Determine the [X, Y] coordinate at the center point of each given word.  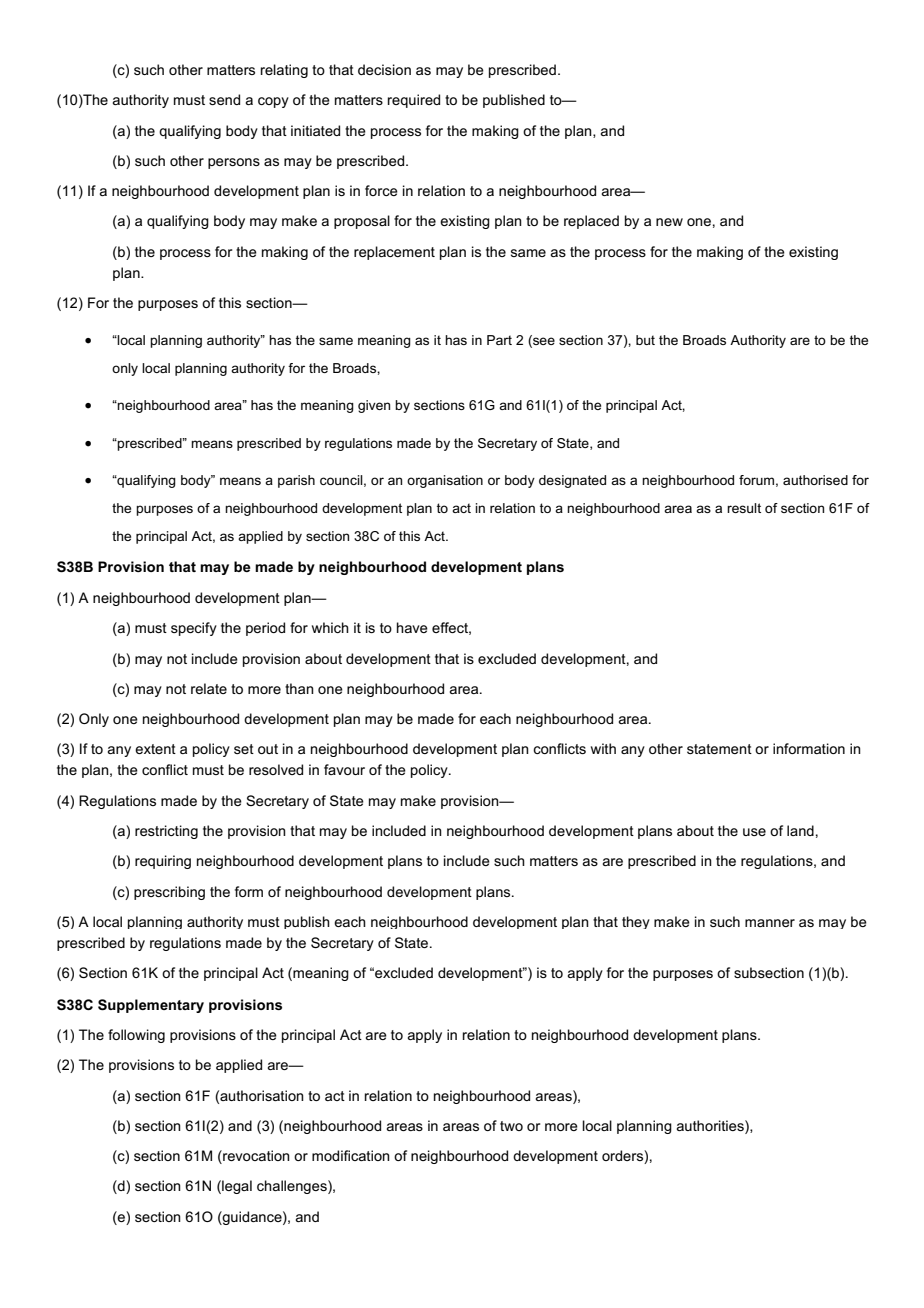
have [412, 627]
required [414, 101]
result [744, 508]
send [224, 99]
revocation [255, 1157]
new [669, 222]
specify [194, 629]
